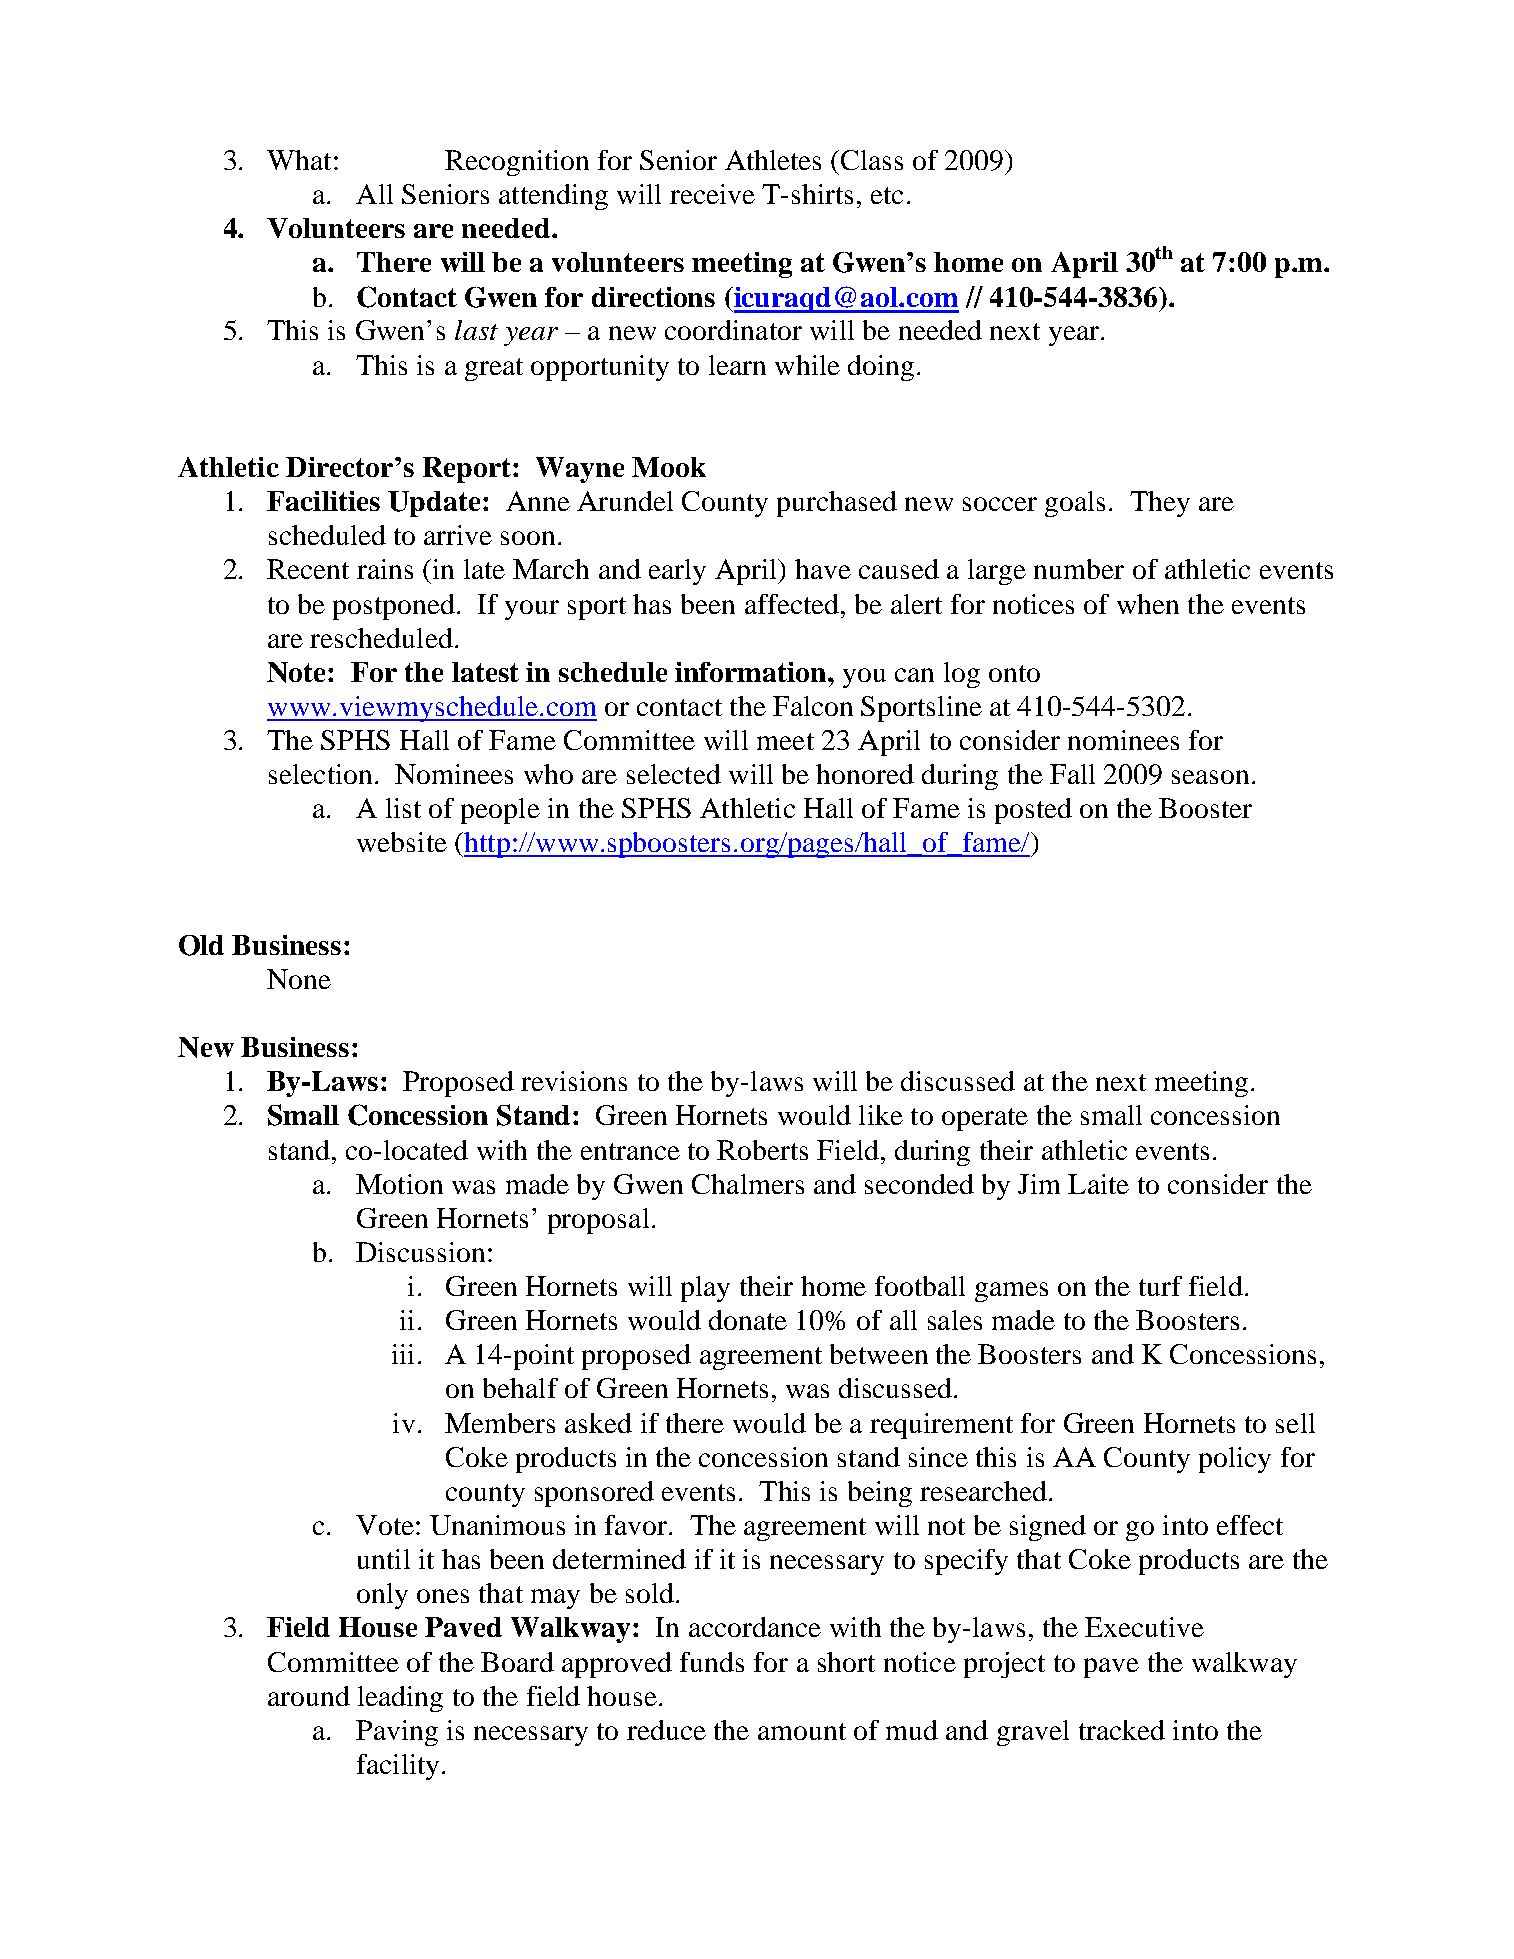 Image resolution: width=1514 pixels, height=1959 pixels. I want to click on iii, so click(403, 1354).
